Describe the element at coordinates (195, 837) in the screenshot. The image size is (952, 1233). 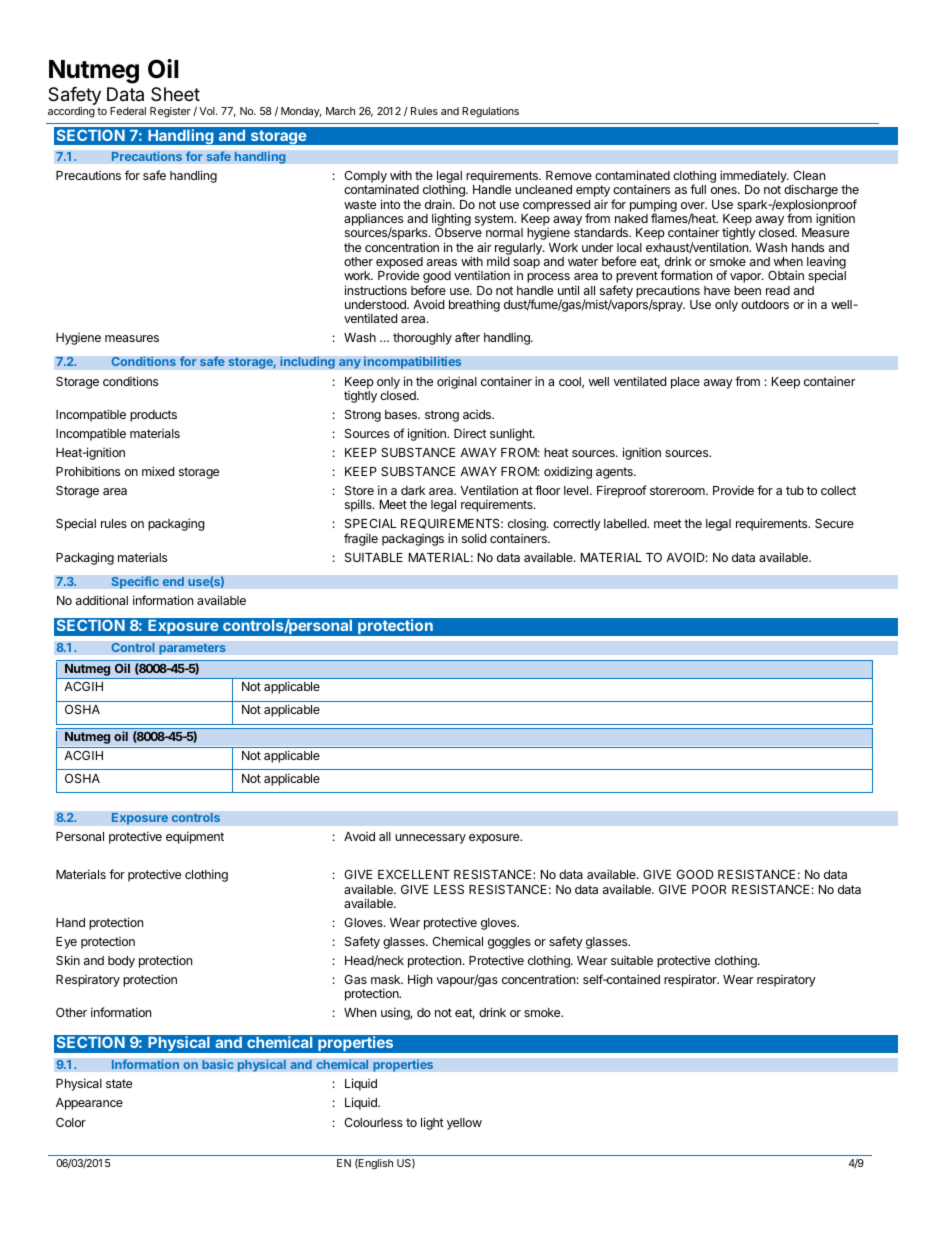
I see `equipment` at that location.
